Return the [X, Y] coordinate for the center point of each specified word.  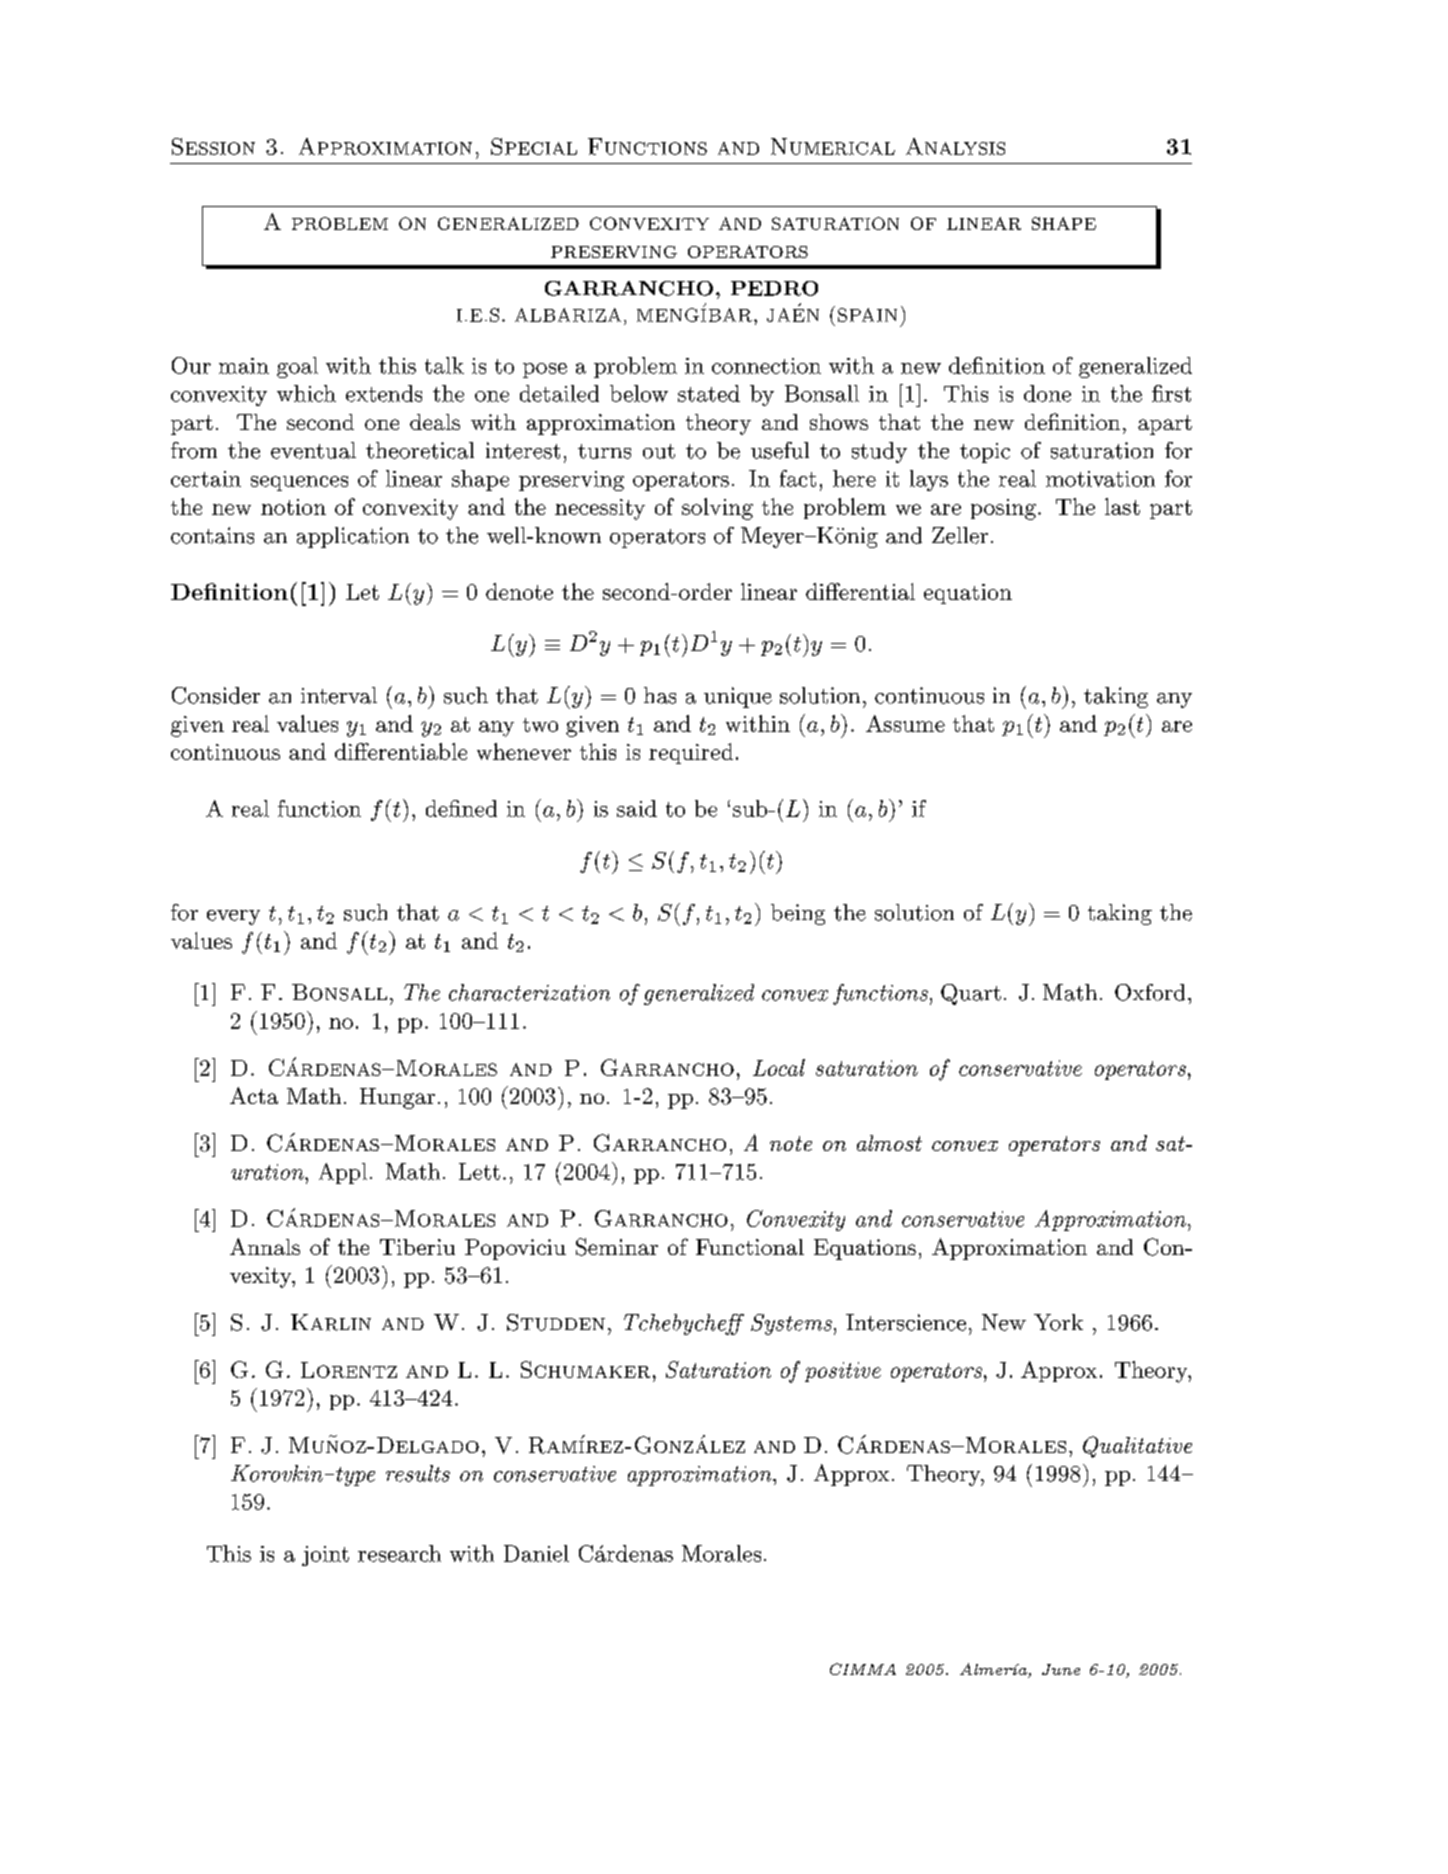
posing [1003, 509]
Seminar [617, 1247]
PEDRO [774, 288]
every [233, 917]
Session [213, 146]
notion [293, 507]
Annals [265, 1246]
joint [325, 1556]
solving [717, 509]
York [1058, 1322]
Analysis [955, 146]
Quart [971, 994]
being [798, 914]
